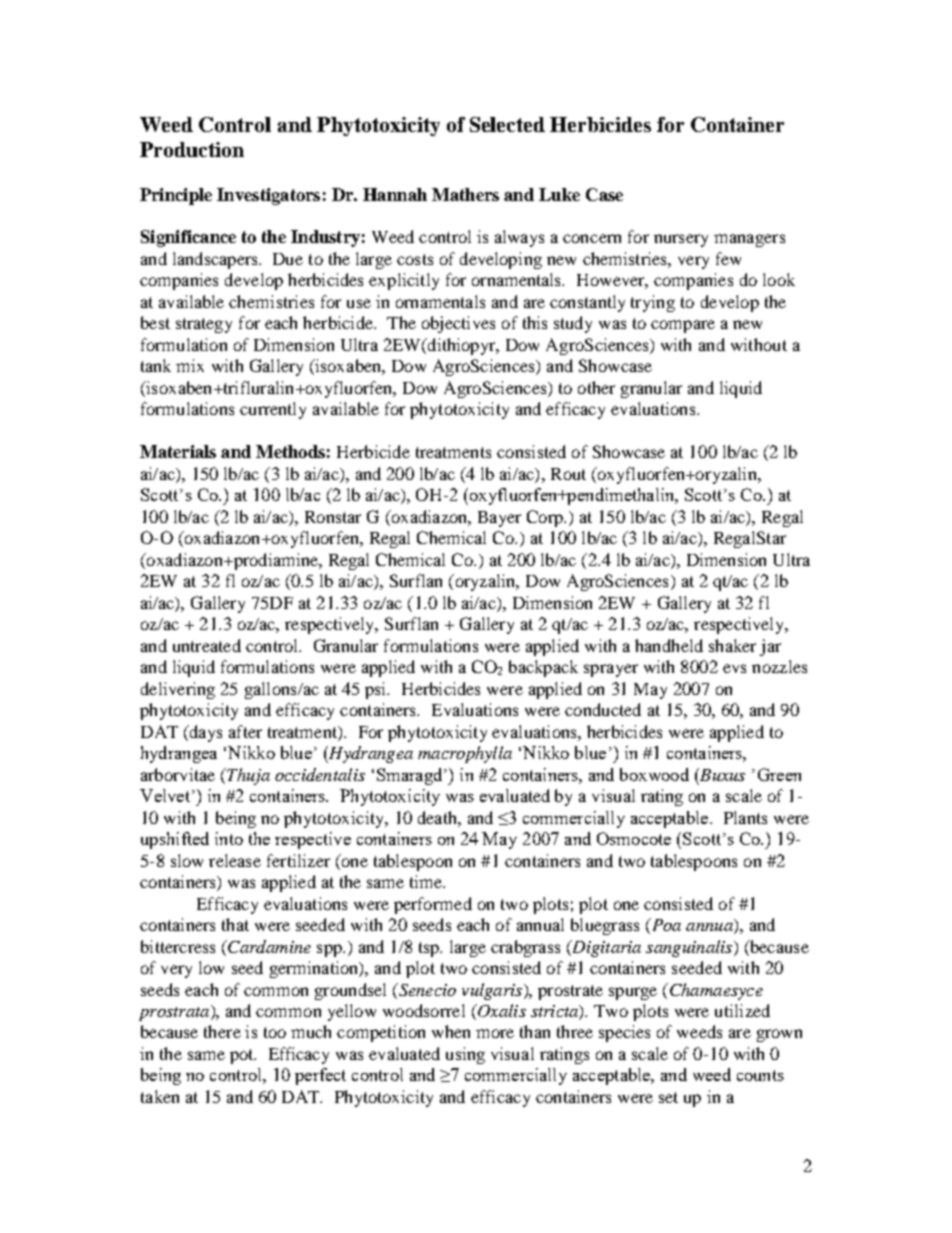  I want to click on pot, so click(243, 1056).
